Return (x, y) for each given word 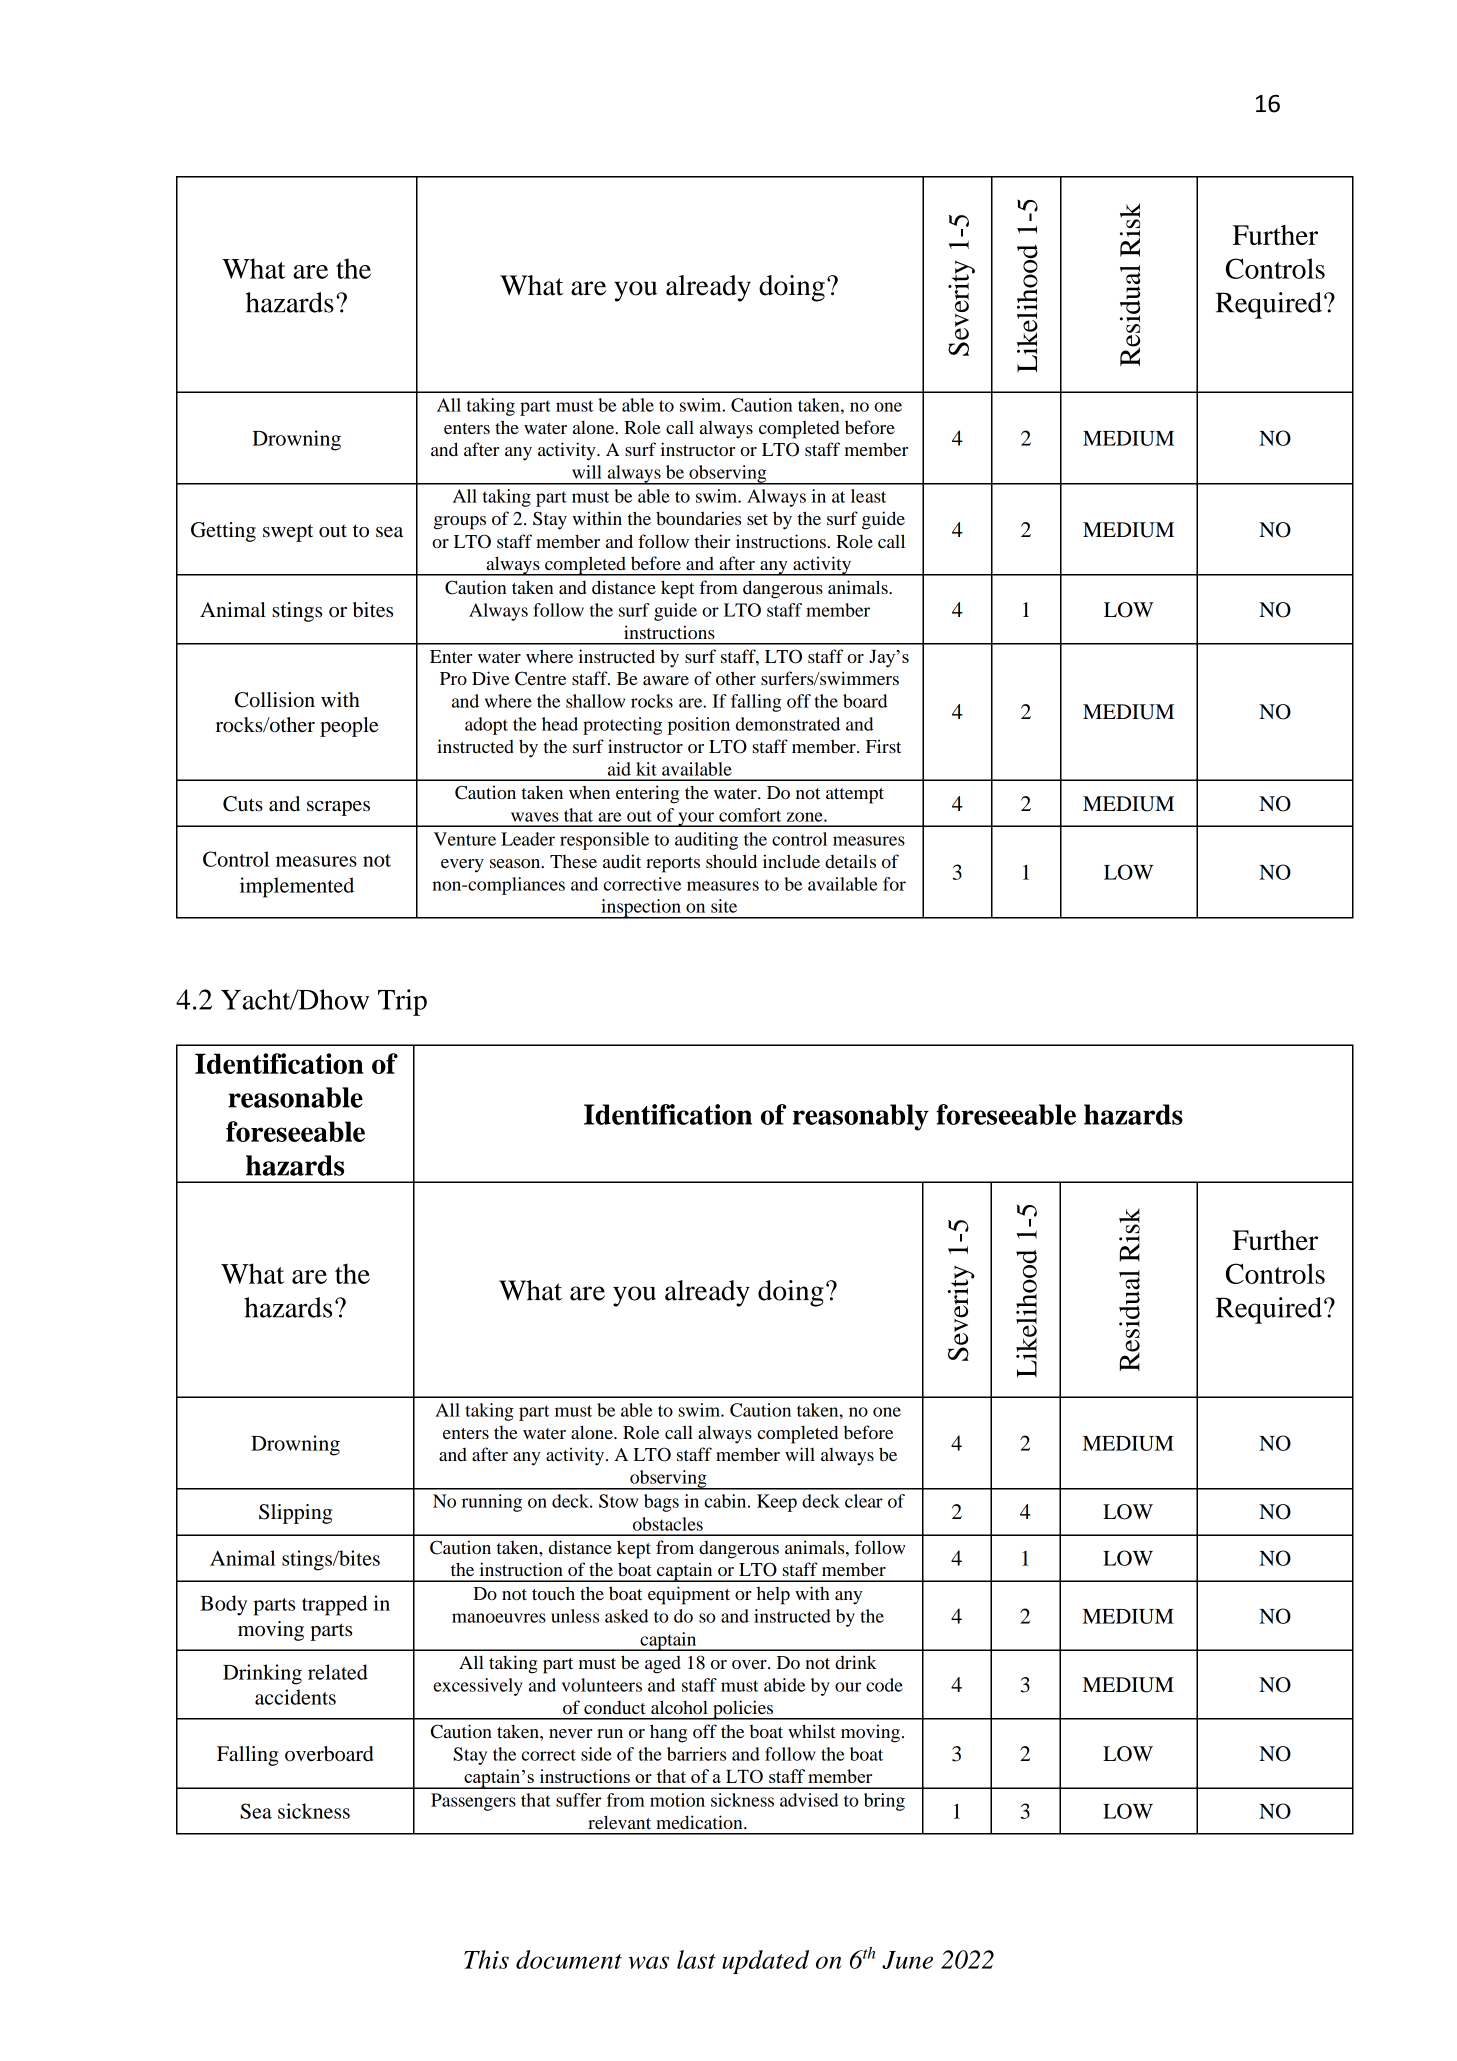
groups (460, 523)
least (868, 496)
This (486, 1959)
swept (288, 533)
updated (765, 1962)
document (569, 1959)
